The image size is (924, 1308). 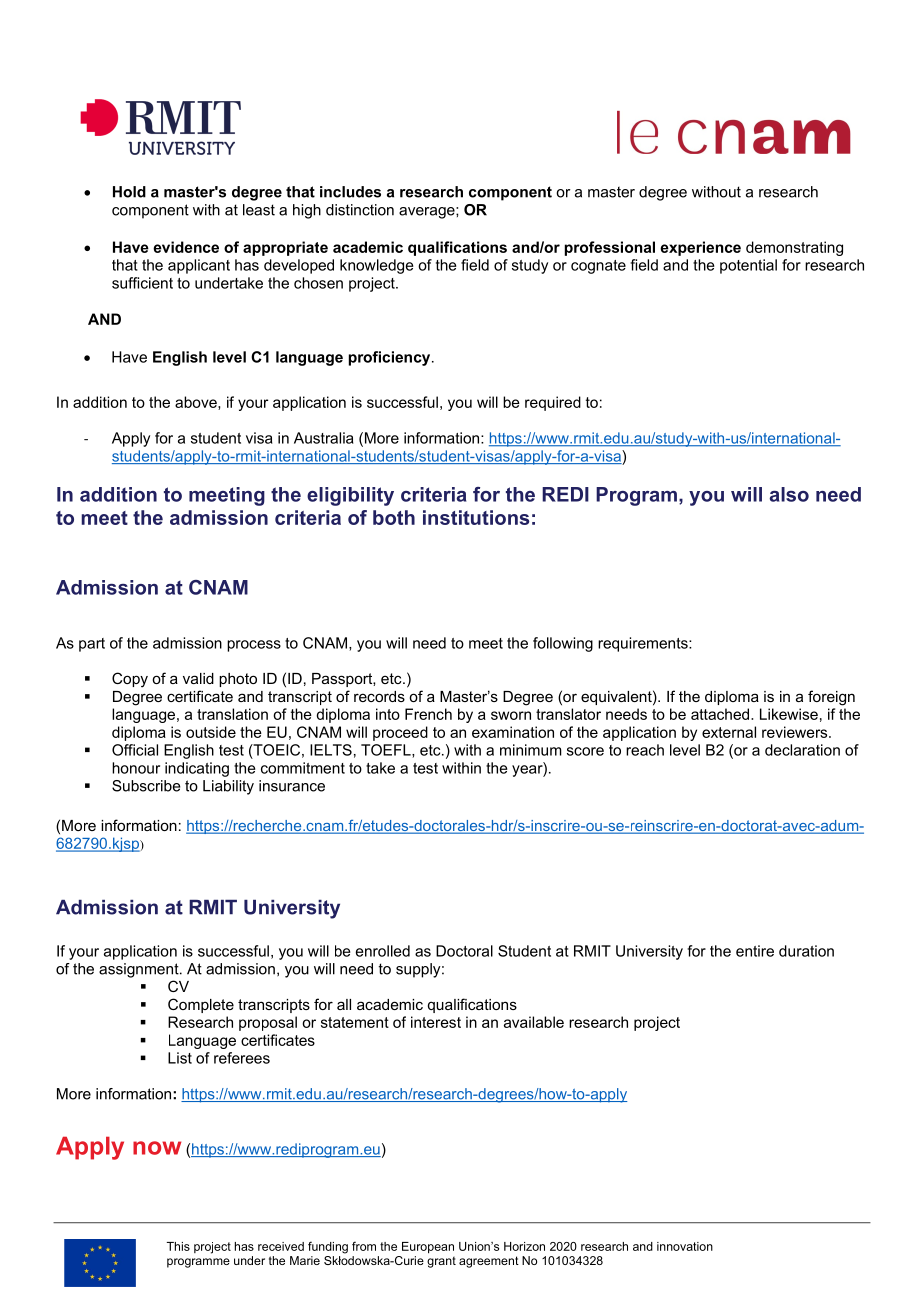 I want to click on declaration, so click(x=802, y=750).
